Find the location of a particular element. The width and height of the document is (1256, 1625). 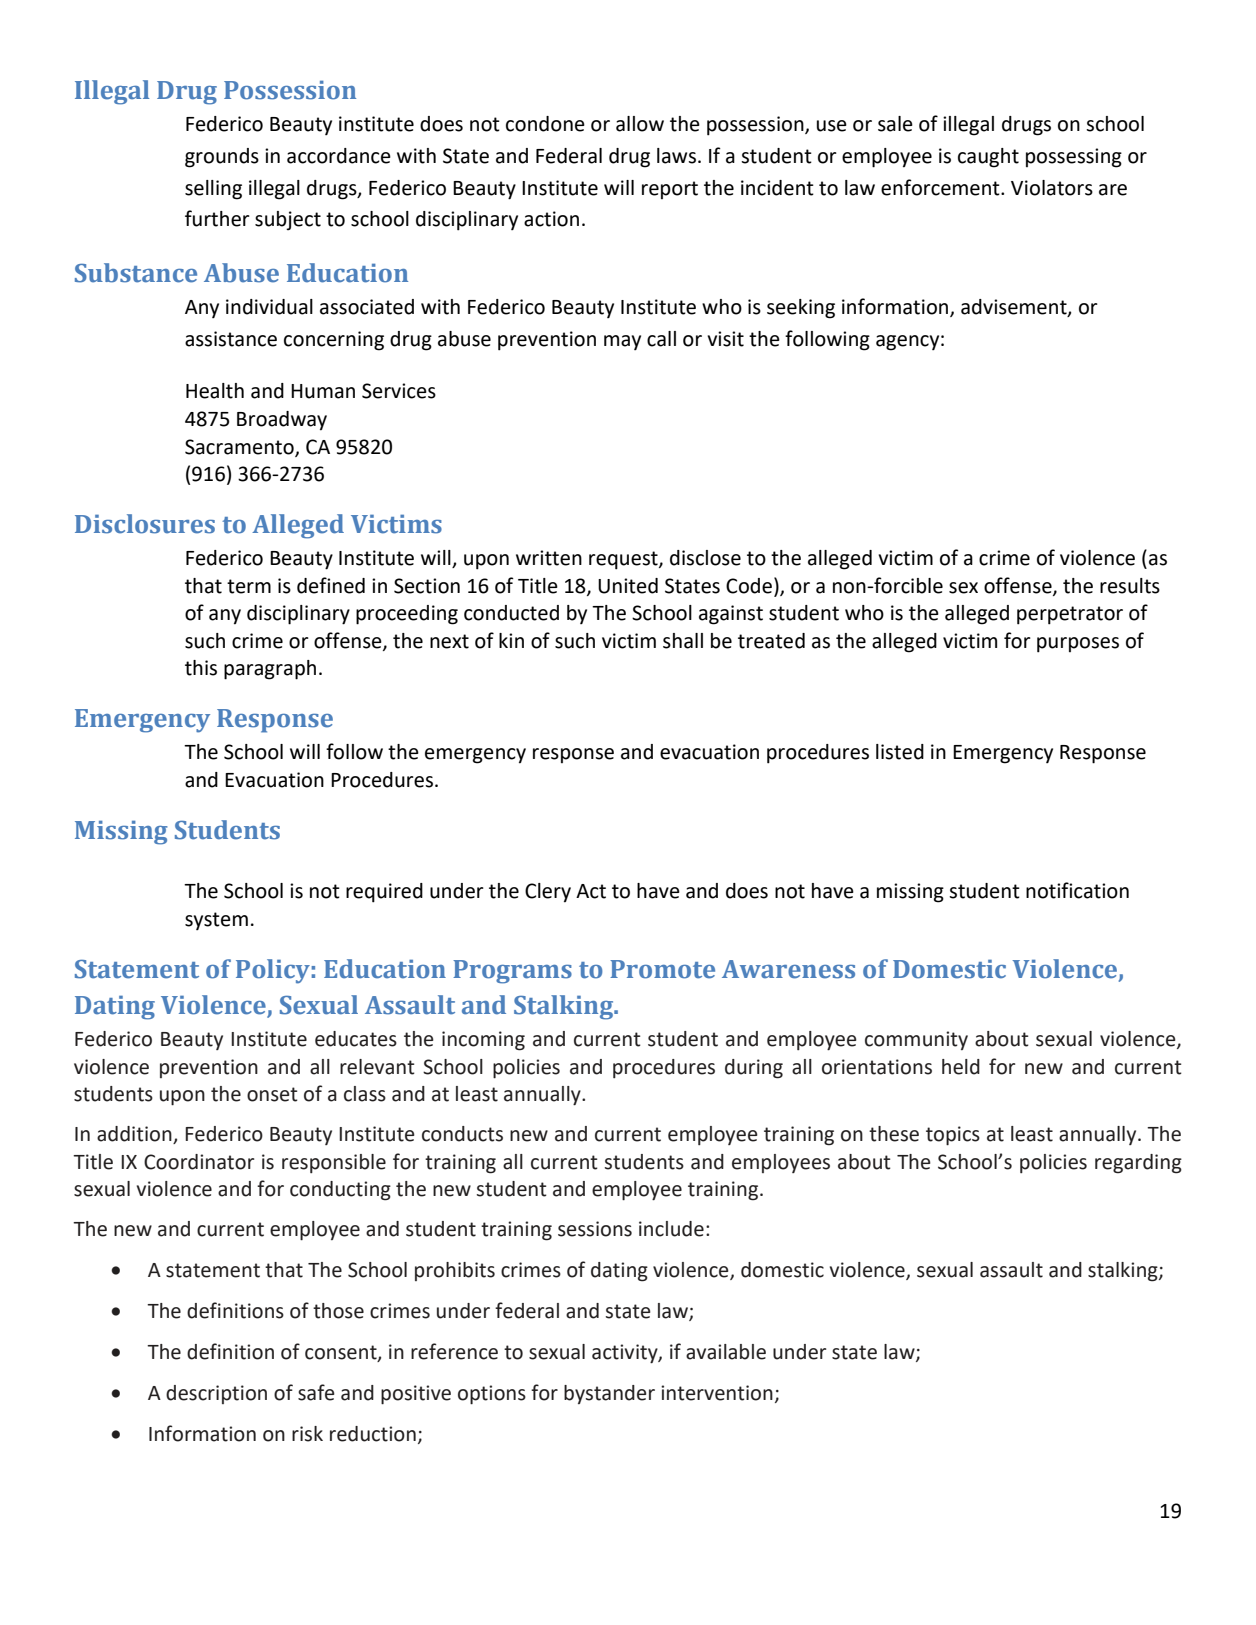

listed is located at coordinates (900, 752).
